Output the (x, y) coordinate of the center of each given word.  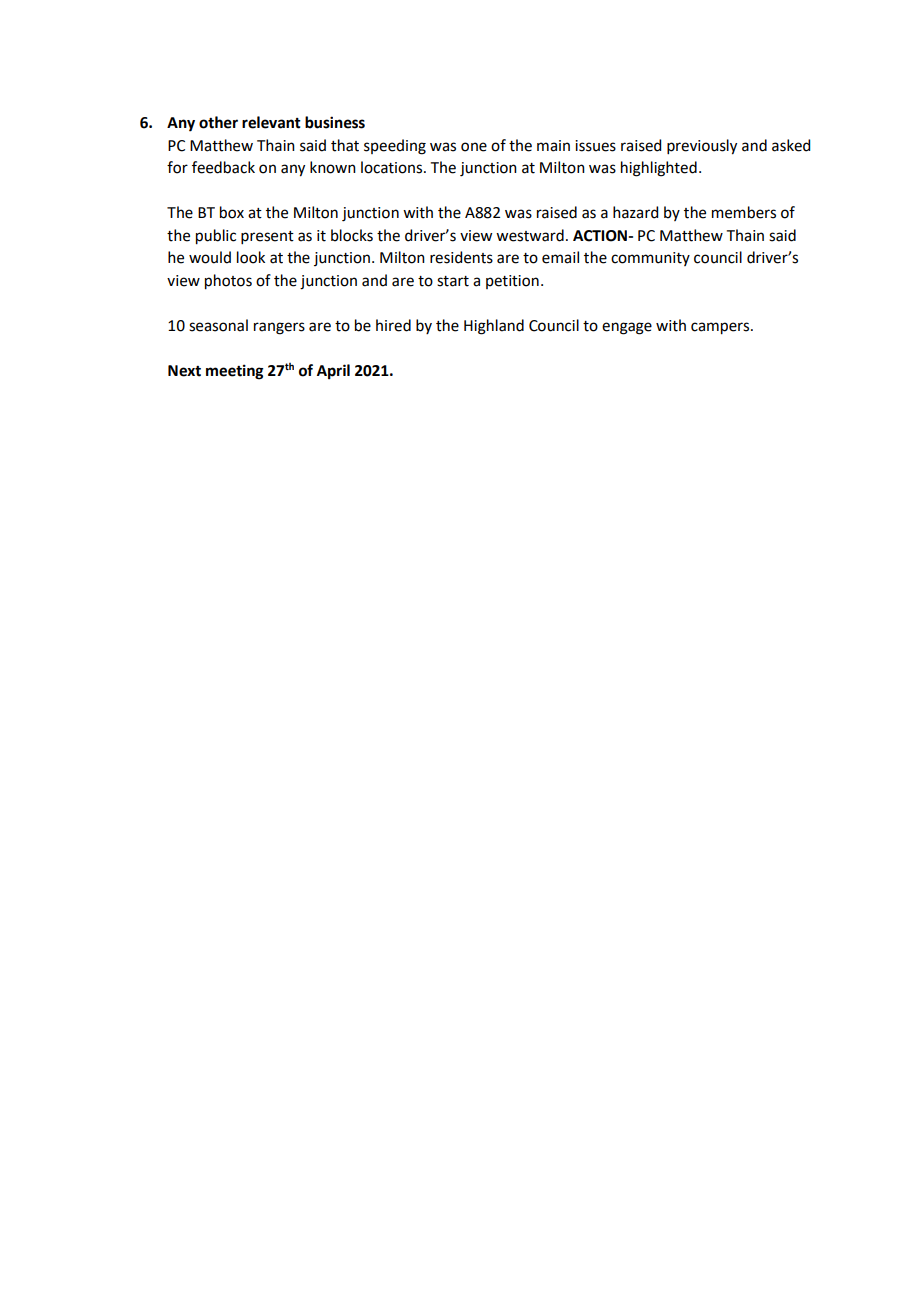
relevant (271, 122)
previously (702, 147)
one (474, 147)
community (650, 259)
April (333, 372)
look (251, 257)
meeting (235, 372)
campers (721, 328)
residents (461, 257)
